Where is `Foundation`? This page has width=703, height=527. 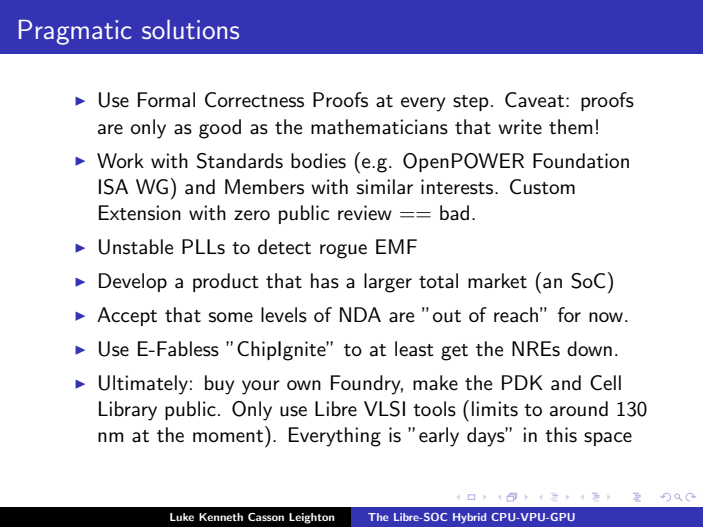
Foundation is located at coordinates (581, 161).
